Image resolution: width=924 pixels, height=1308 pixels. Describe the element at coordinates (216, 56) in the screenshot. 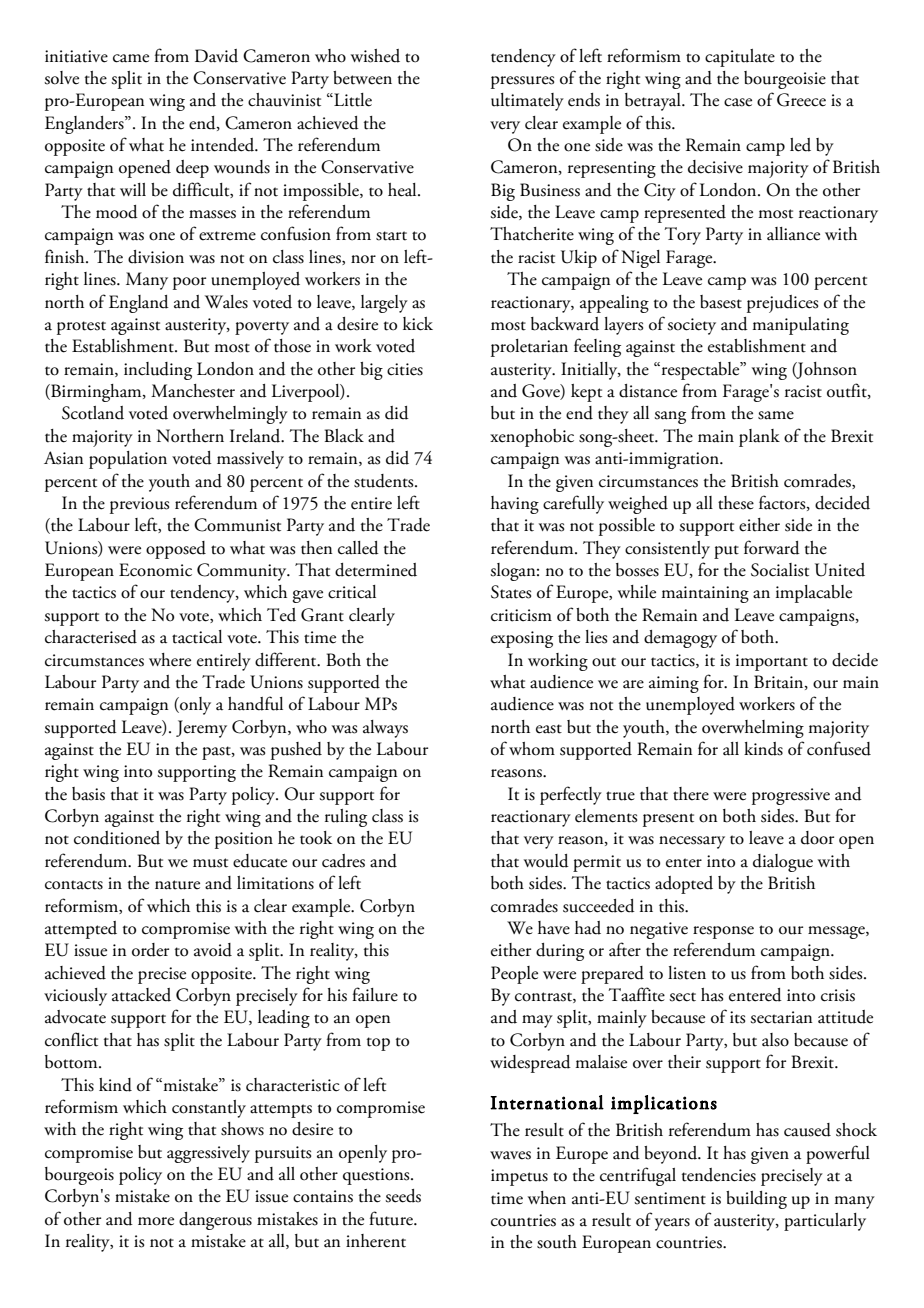

I see `David` at that location.
